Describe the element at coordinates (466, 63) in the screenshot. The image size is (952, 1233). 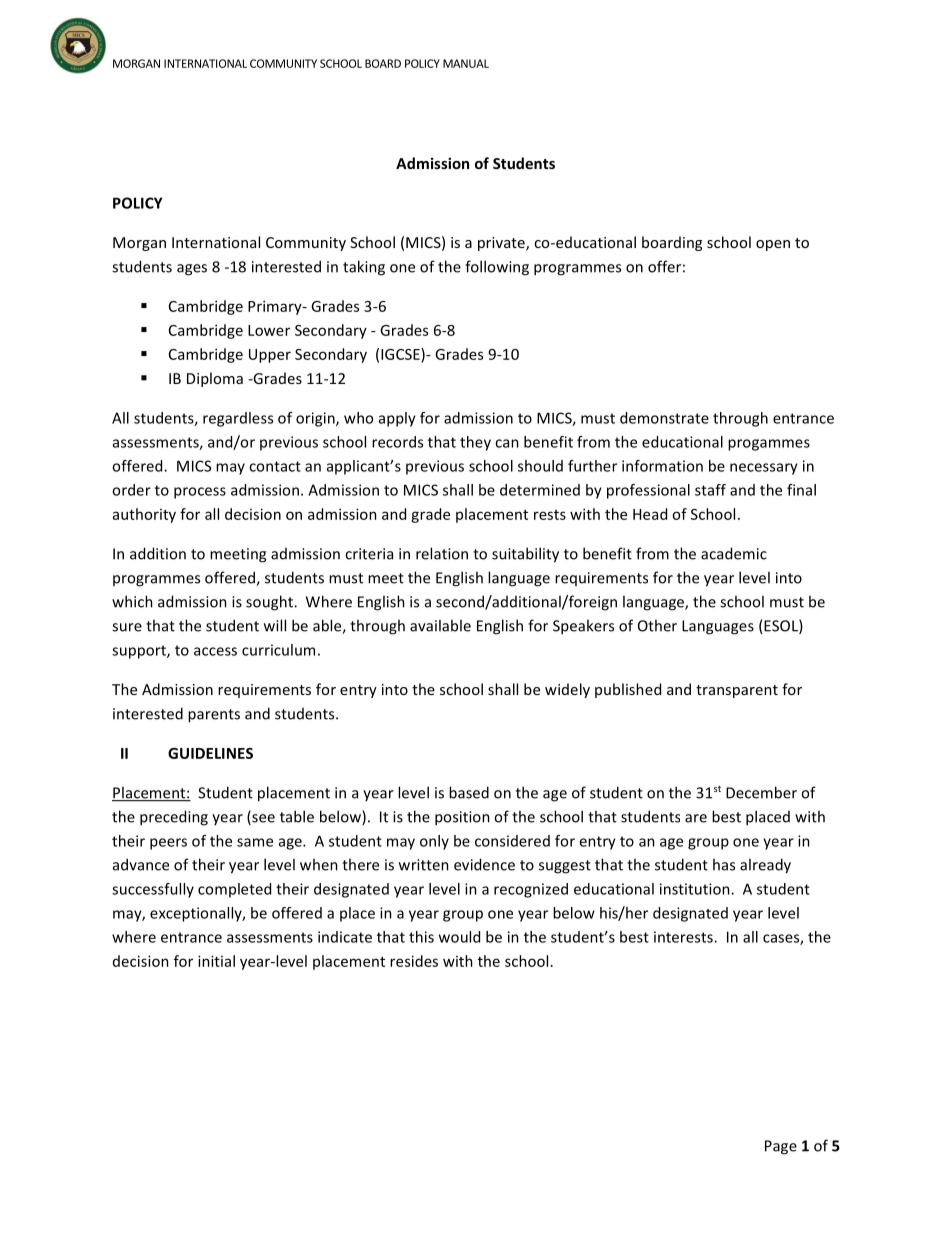
I see `MANUAL` at that location.
